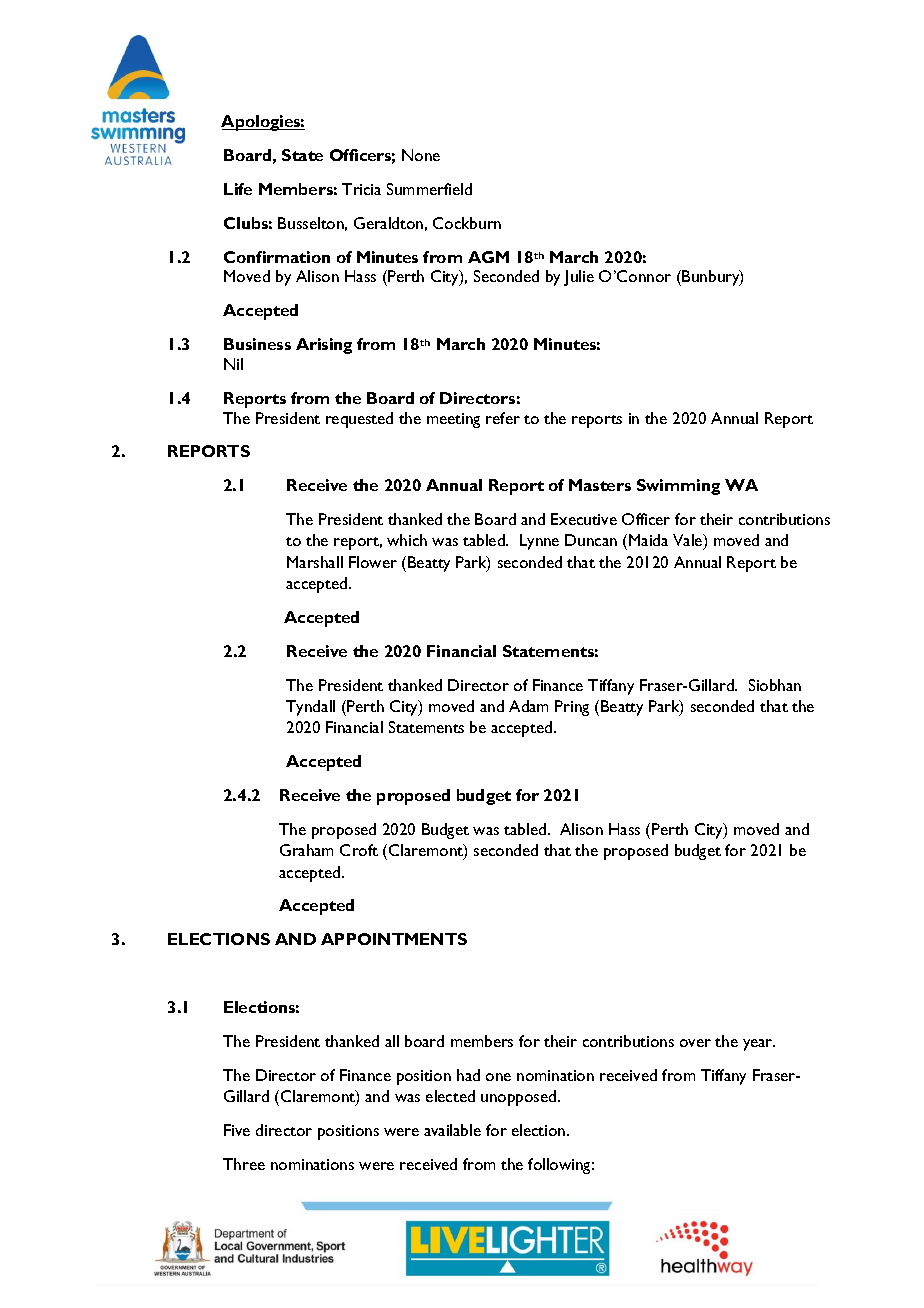  What do you see at coordinates (306, 850) in the document?
I see `Graham` at bounding box center [306, 850].
